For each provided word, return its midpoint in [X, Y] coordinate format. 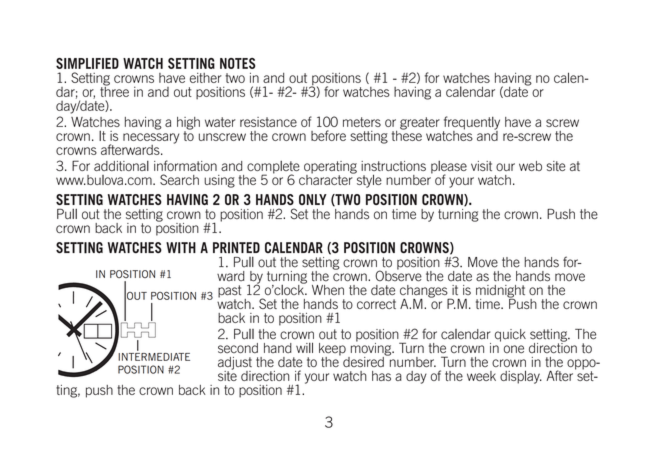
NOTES [238, 63]
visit [481, 166]
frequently [471, 124]
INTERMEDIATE [154, 357]
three [114, 90]
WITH [181, 248]
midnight [500, 292]
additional [121, 166]
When [328, 290]
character [327, 178]
